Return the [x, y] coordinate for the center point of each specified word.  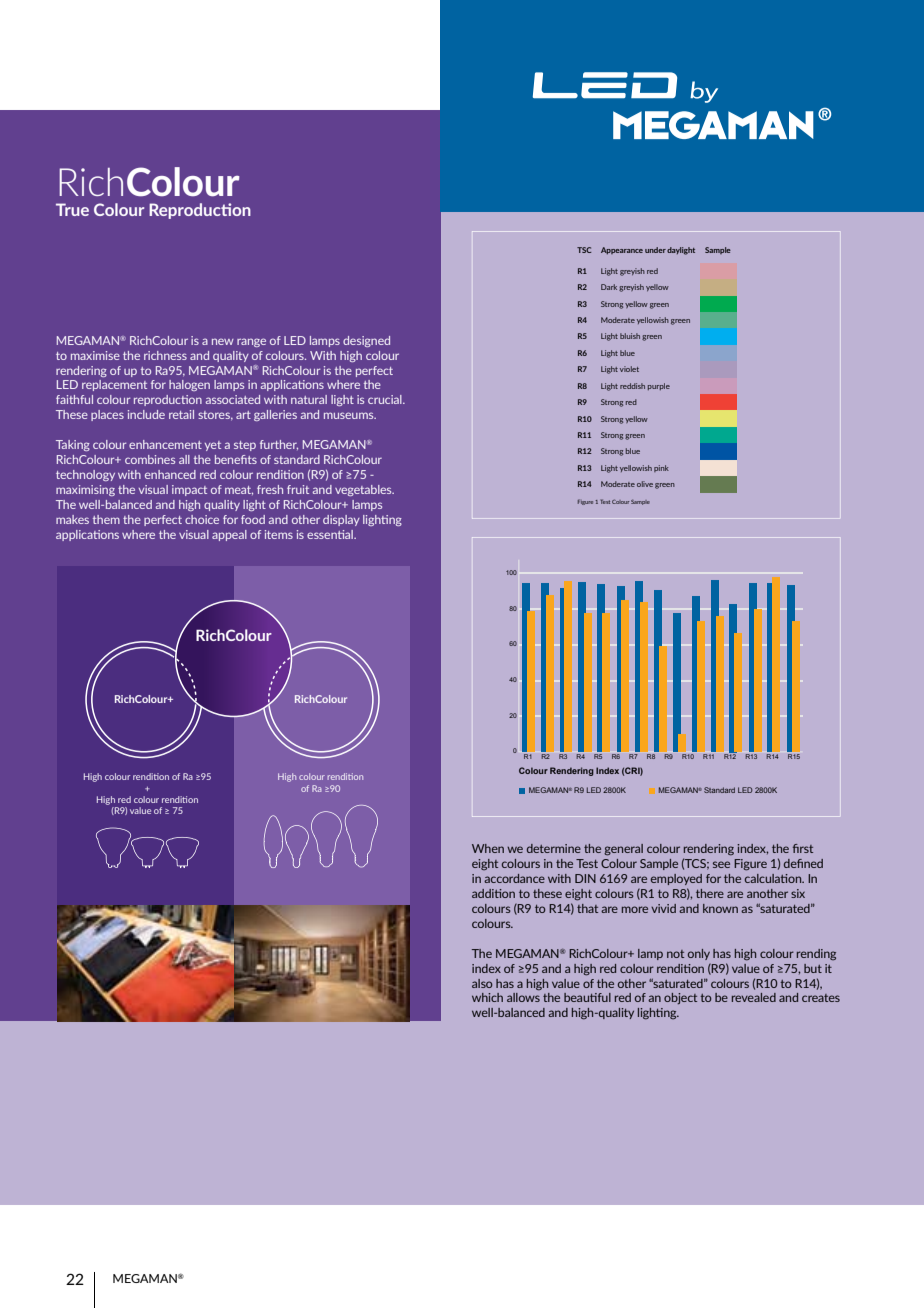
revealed [754, 997]
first [803, 848]
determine [554, 848]
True [72, 209]
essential [331, 534]
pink [661, 468]
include [146, 414]
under [655, 250]
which [487, 997]
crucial [386, 399]
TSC [584, 250]
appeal [229, 535]
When [488, 848]
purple [659, 386]
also [482, 983]
